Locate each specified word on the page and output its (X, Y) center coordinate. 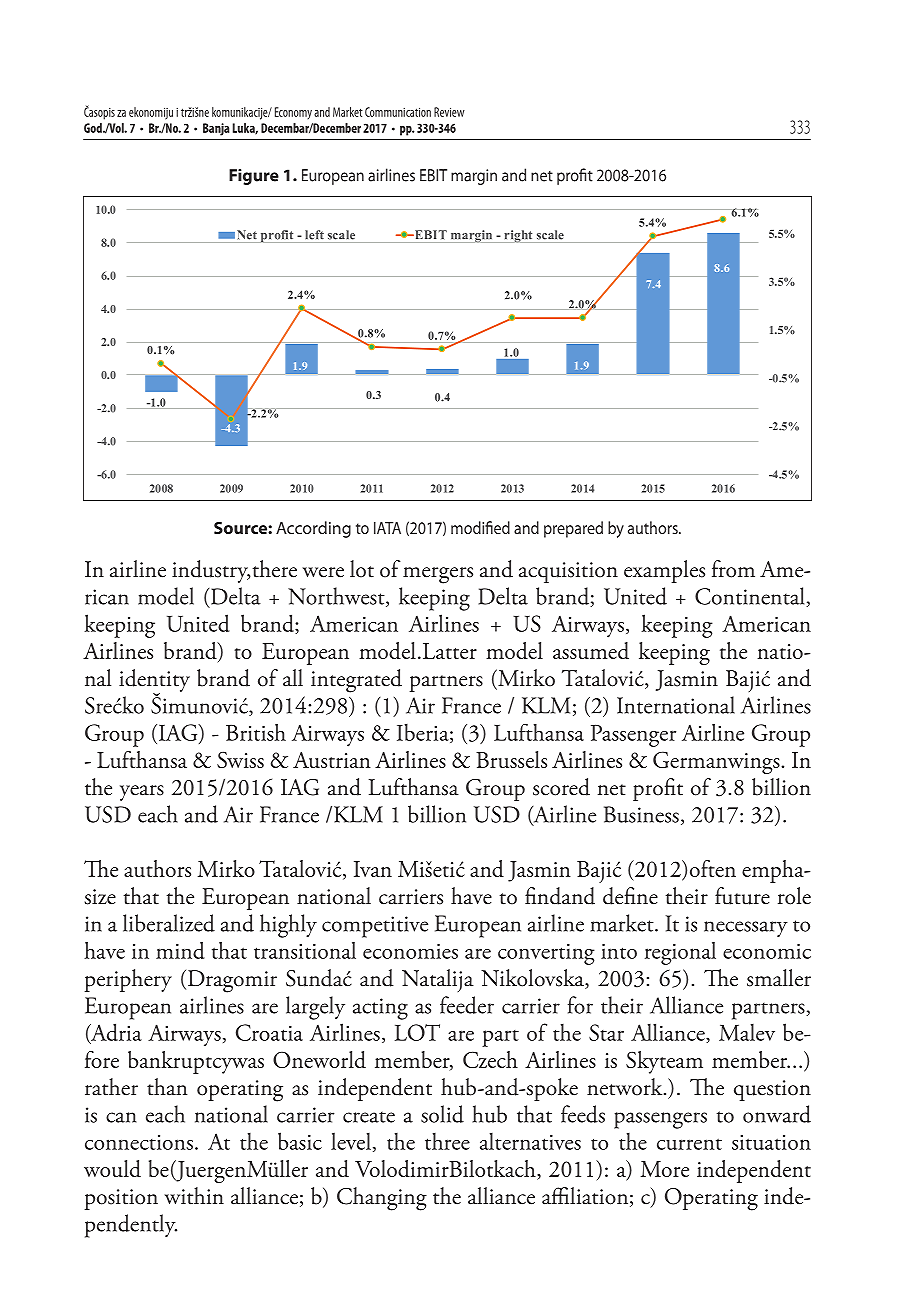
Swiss (240, 760)
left (314, 235)
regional (680, 953)
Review (449, 112)
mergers (438, 575)
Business (641, 814)
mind (180, 950)
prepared (573, 529)
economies (410, 951)
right (518, 236)
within (194, 1196)
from (733, 569)
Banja (216, 129)
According (313, 529)
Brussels (511, 759)
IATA (387, 528)
